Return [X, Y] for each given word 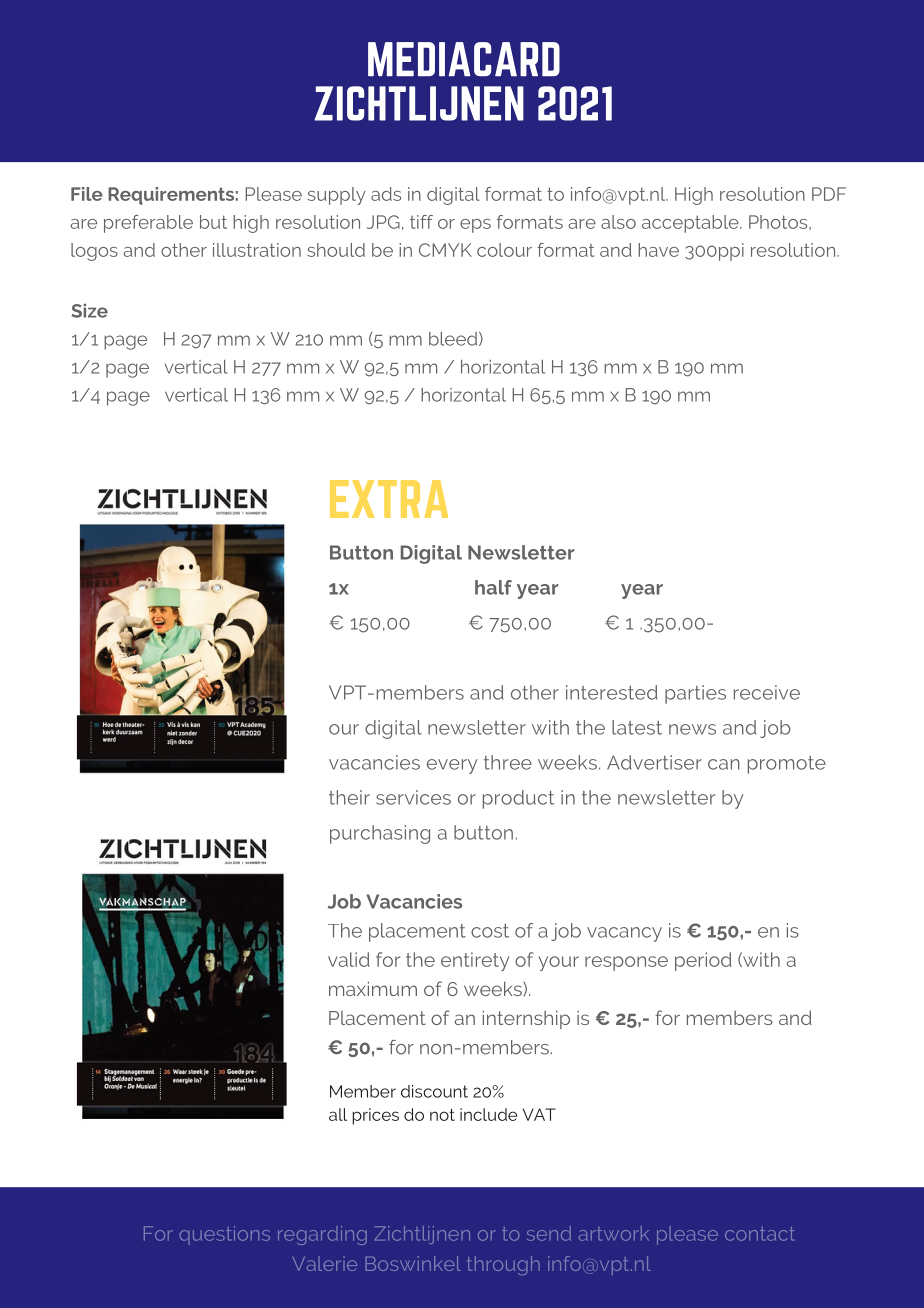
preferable [148, 224]
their [349, 797]
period [703, 961]
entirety [475, 961]
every [452, 766]
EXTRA [389, 499]
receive [767, 692]
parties [695, 694]
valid [349, 959]
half [493, 587]
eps [475, 226]
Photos [779, 222]
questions [224, 1235]
